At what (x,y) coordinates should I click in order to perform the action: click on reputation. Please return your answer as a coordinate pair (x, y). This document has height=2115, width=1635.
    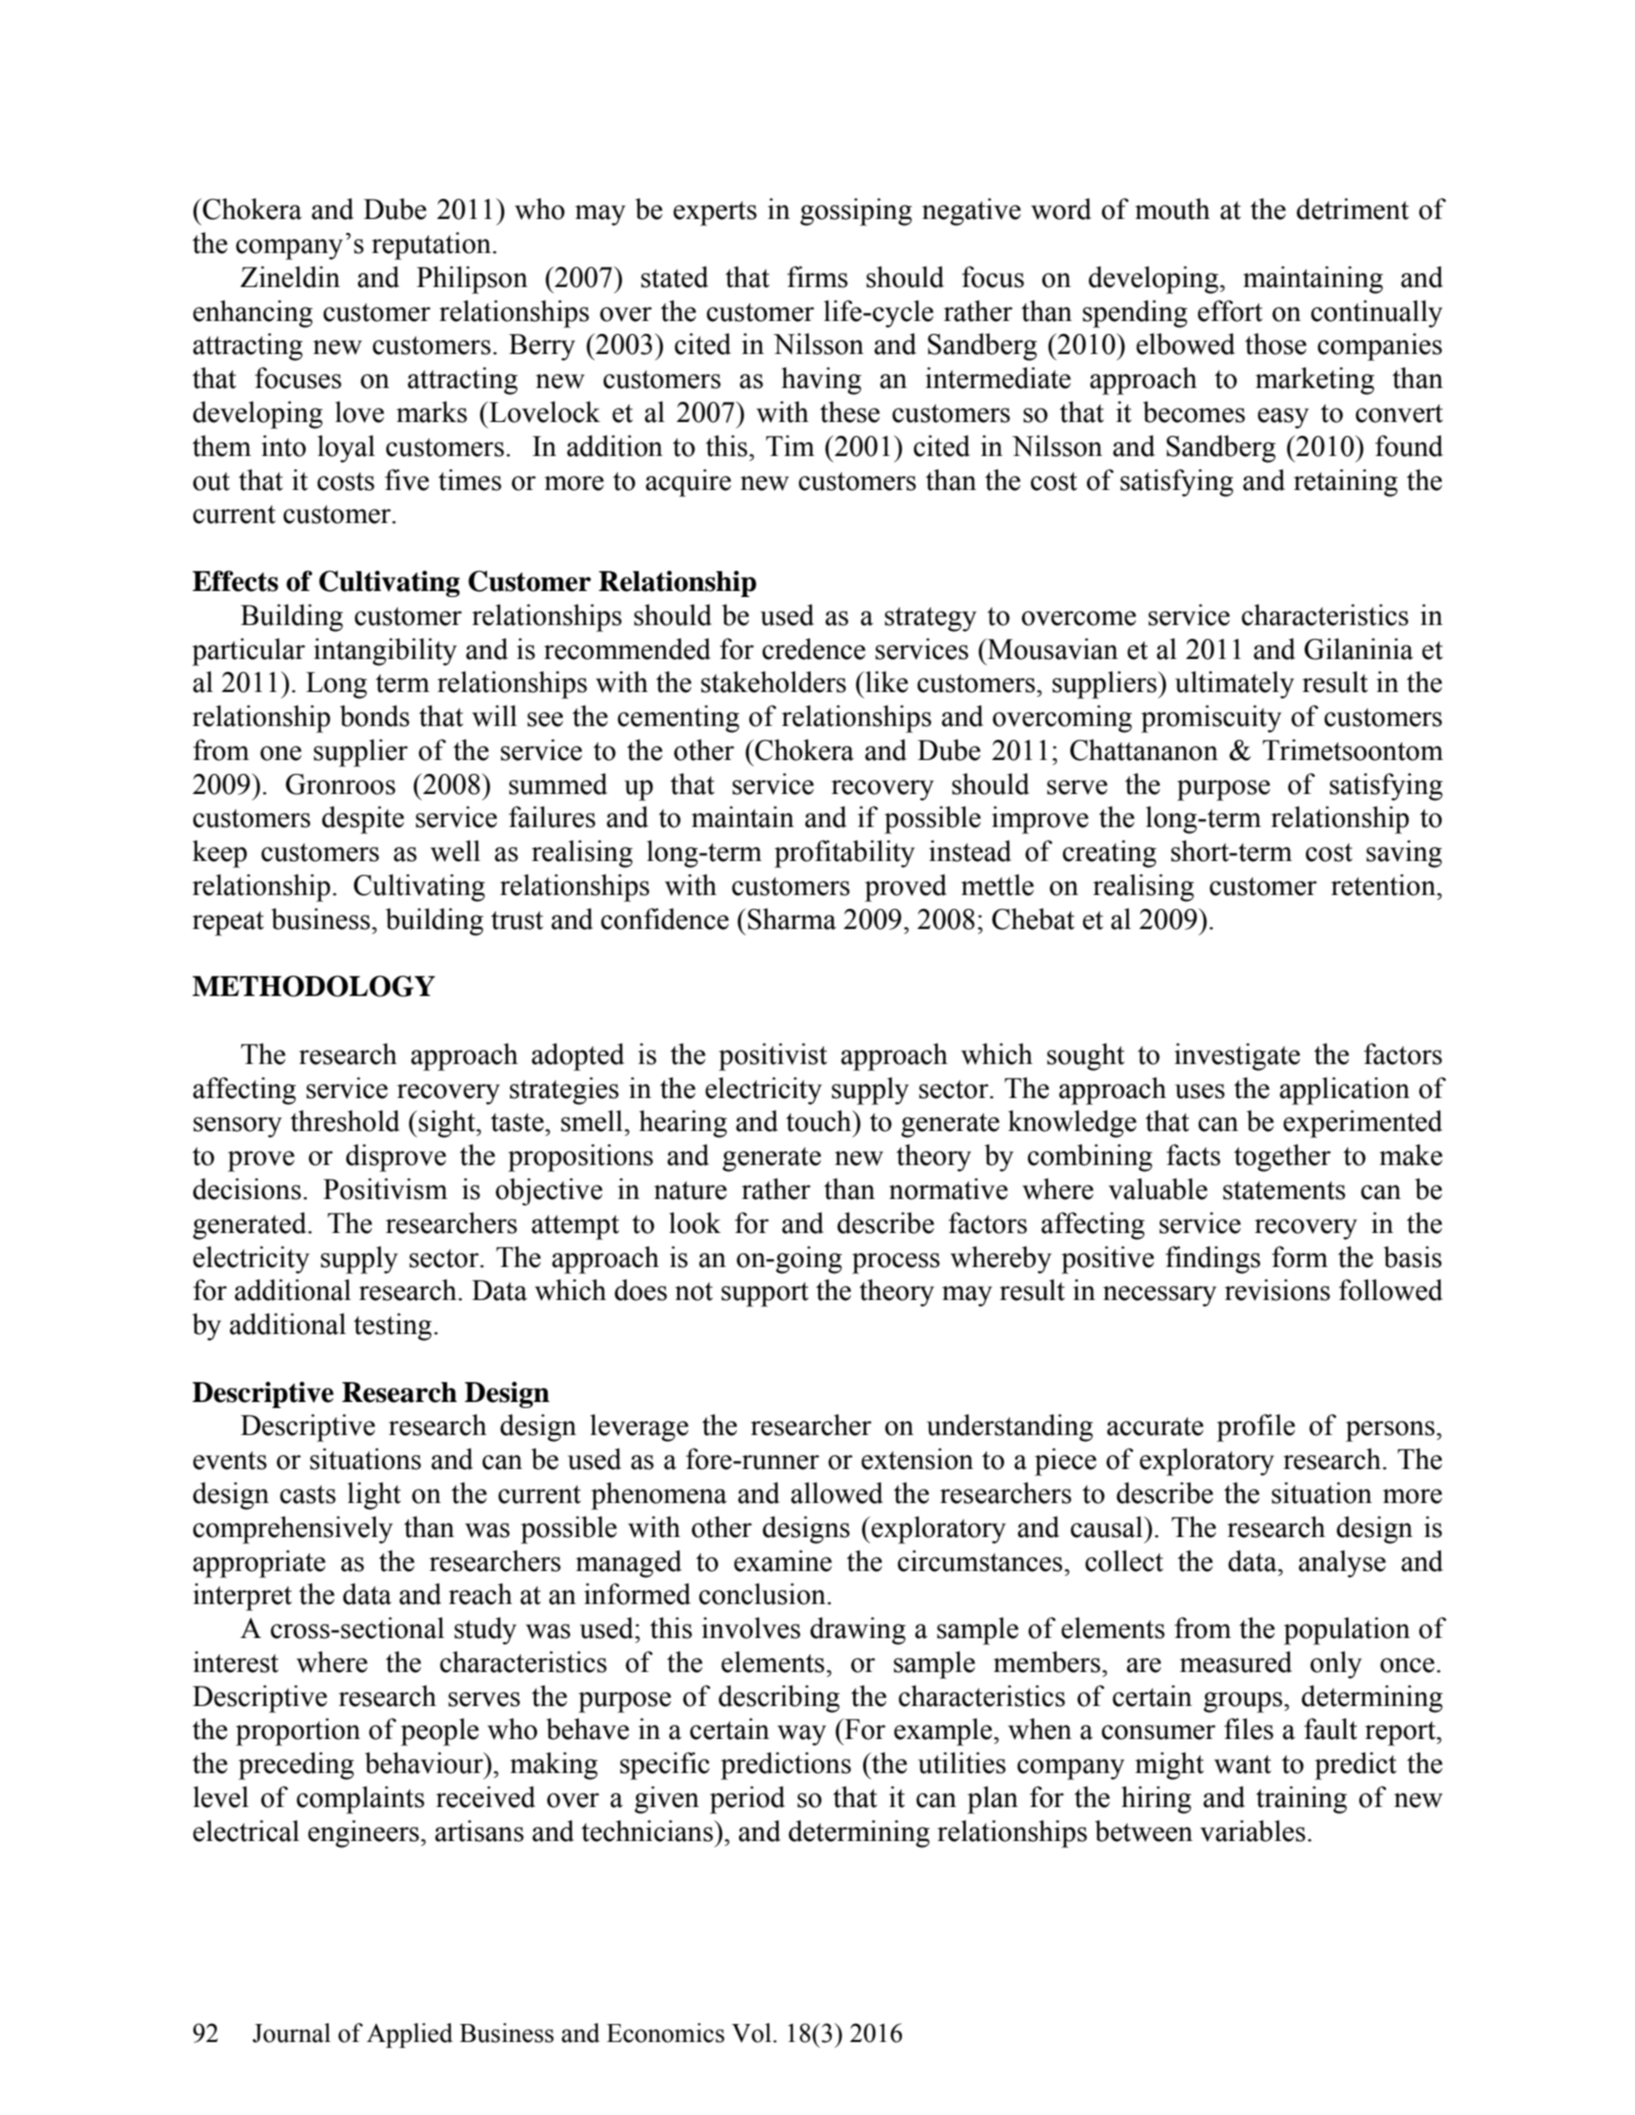
    Looking at the image, I should click on (431, 246).
